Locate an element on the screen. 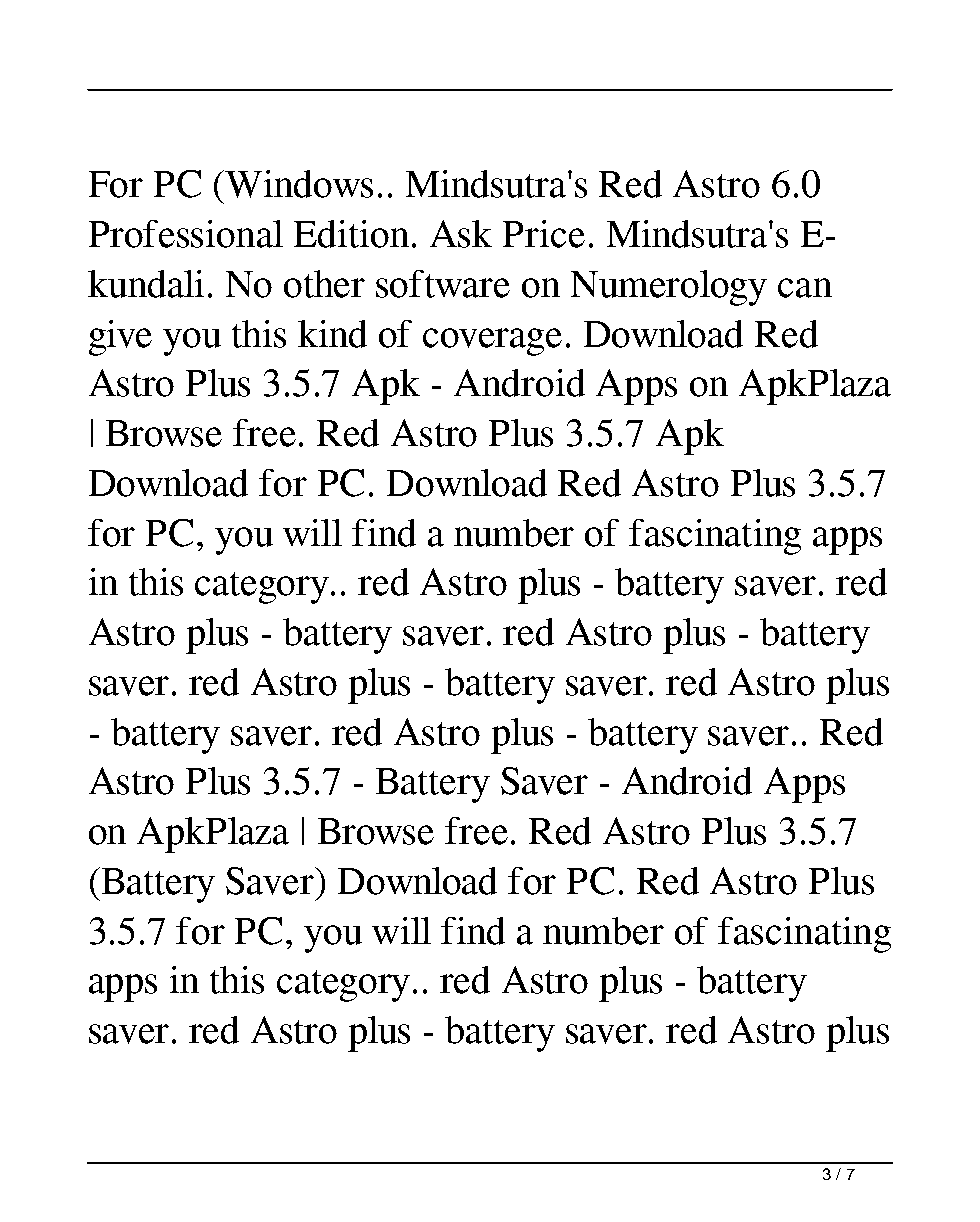 The image size is (980, 1222). Windows is located at coordinates (299, 184).
